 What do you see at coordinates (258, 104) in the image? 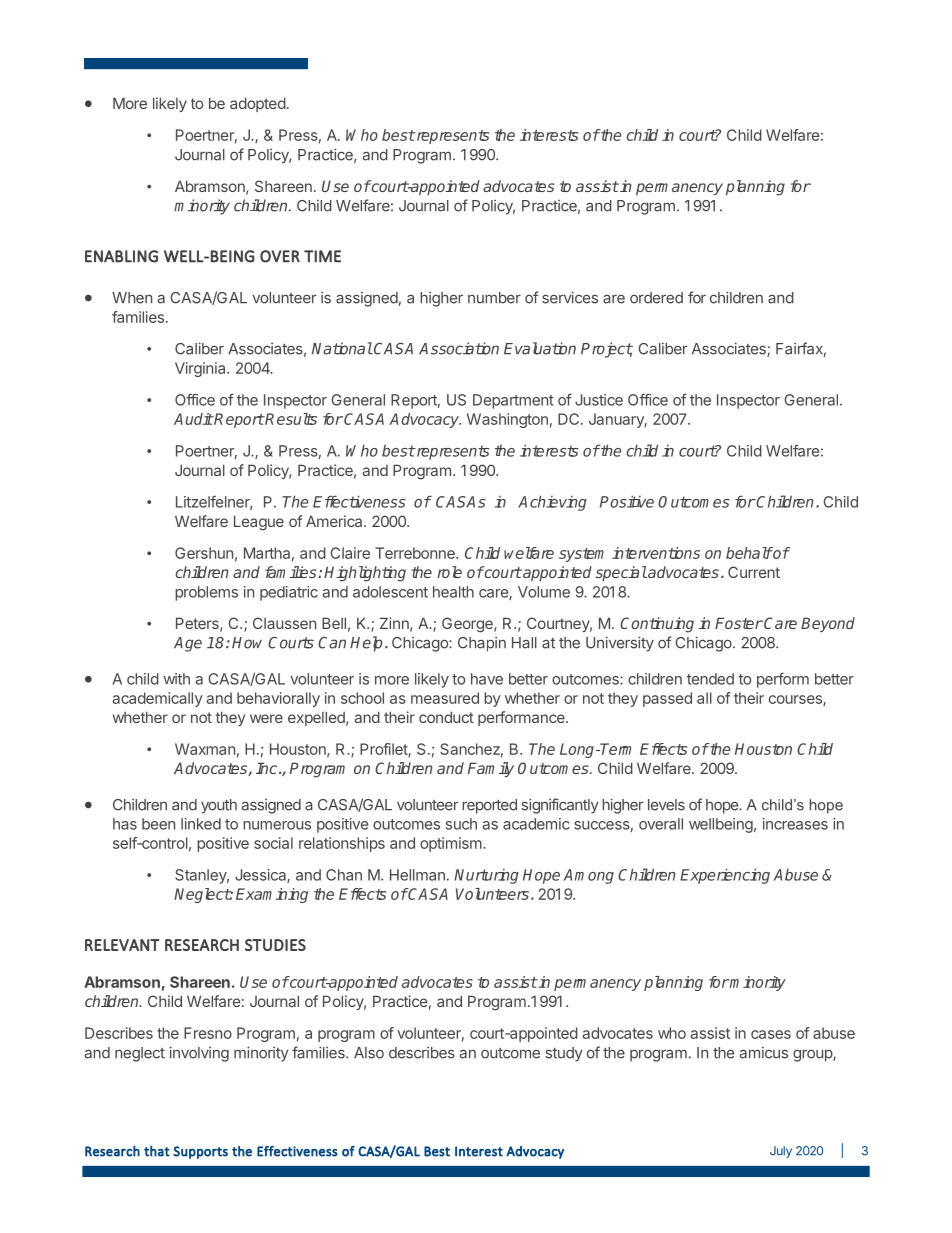
I see `adopted` at bounding box center [258, 104].
